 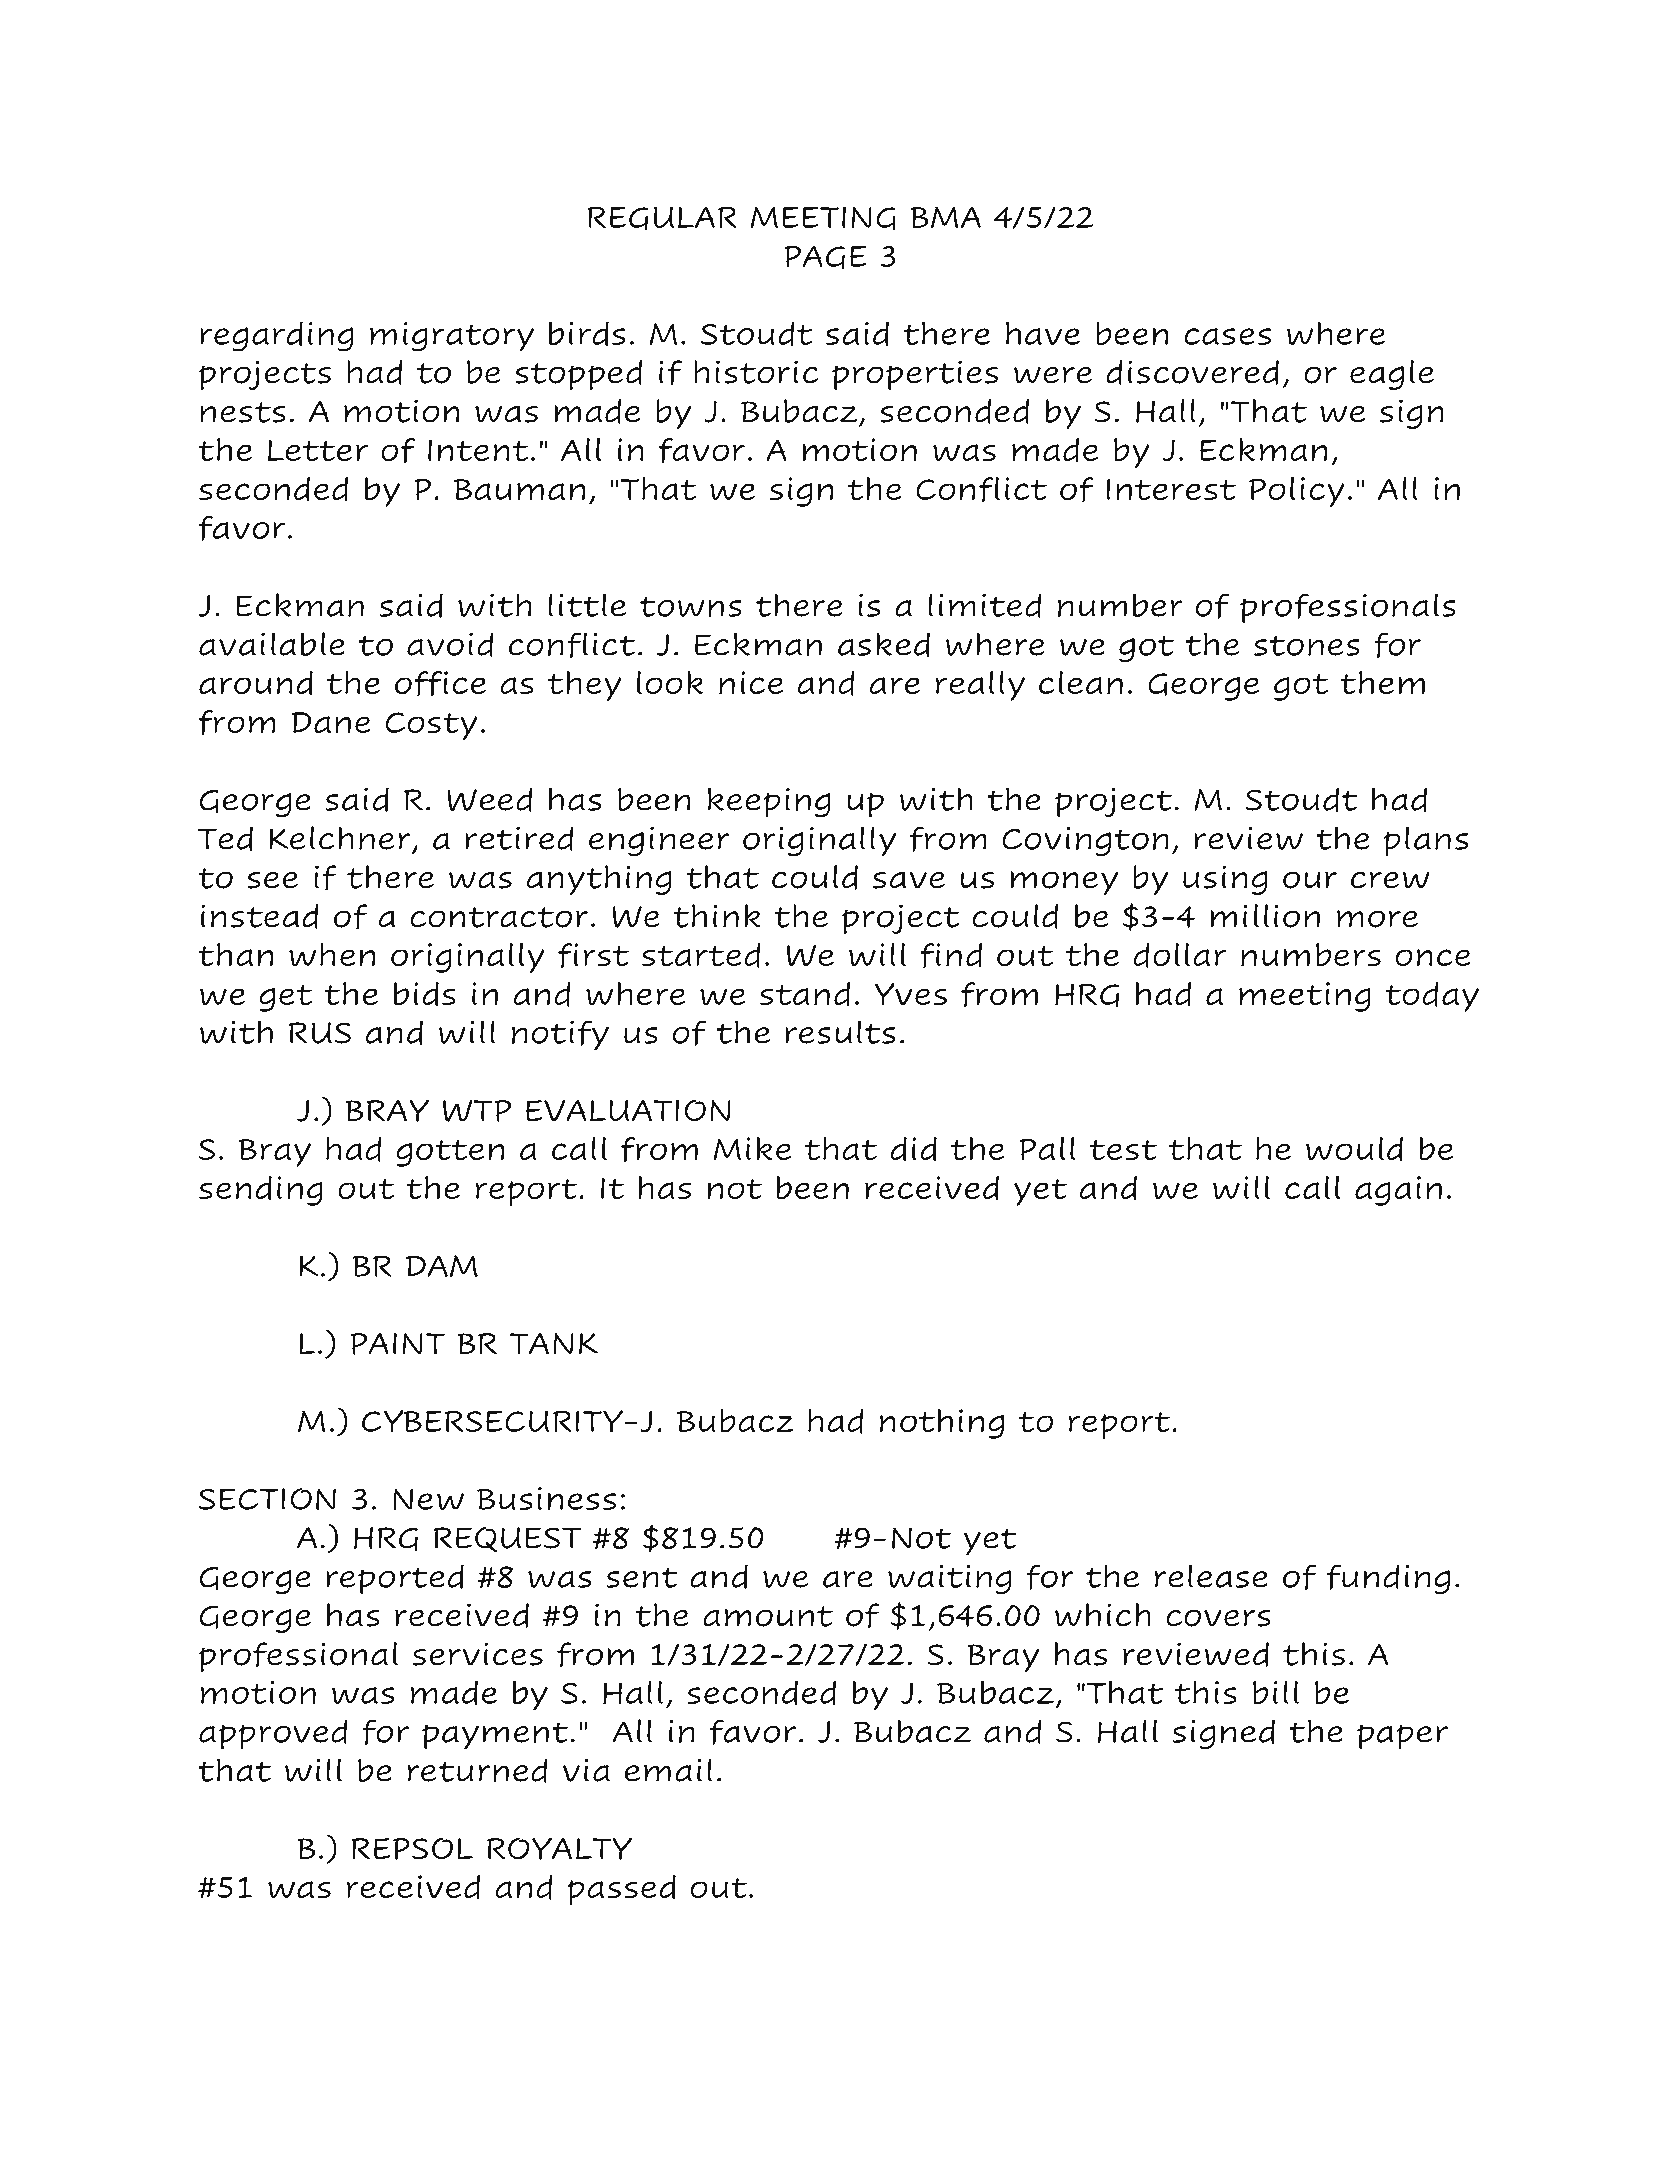 I want to click on cases, so click(x=1227, y=336).
